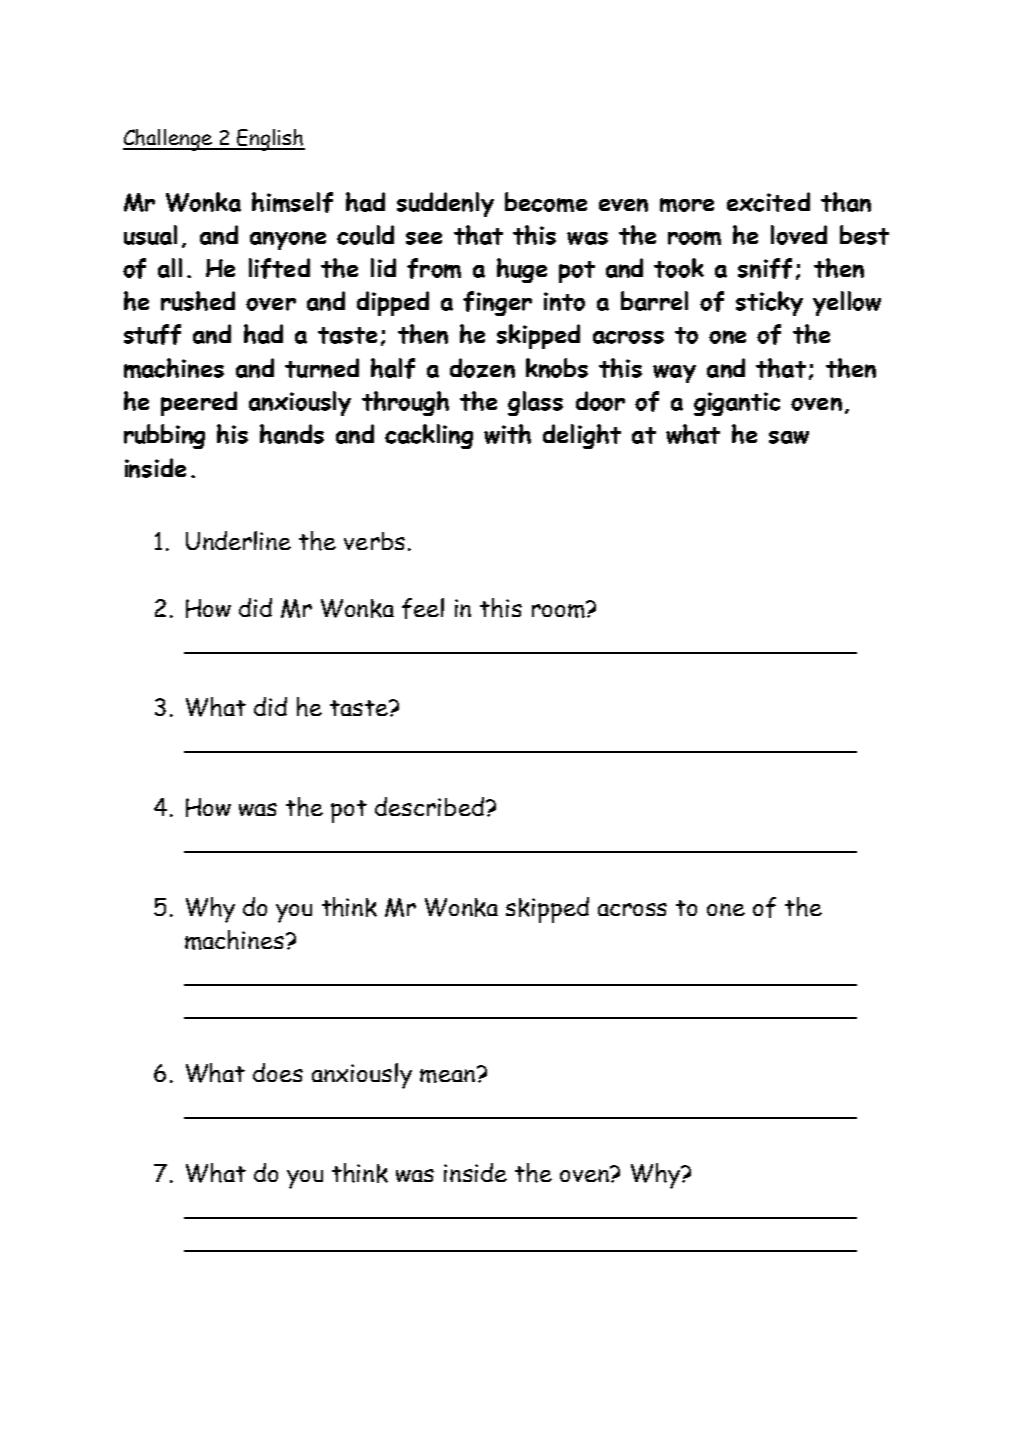 The width and height of the screenshot is (1014, 1434). I want to click on delight, so click(582, 436).
